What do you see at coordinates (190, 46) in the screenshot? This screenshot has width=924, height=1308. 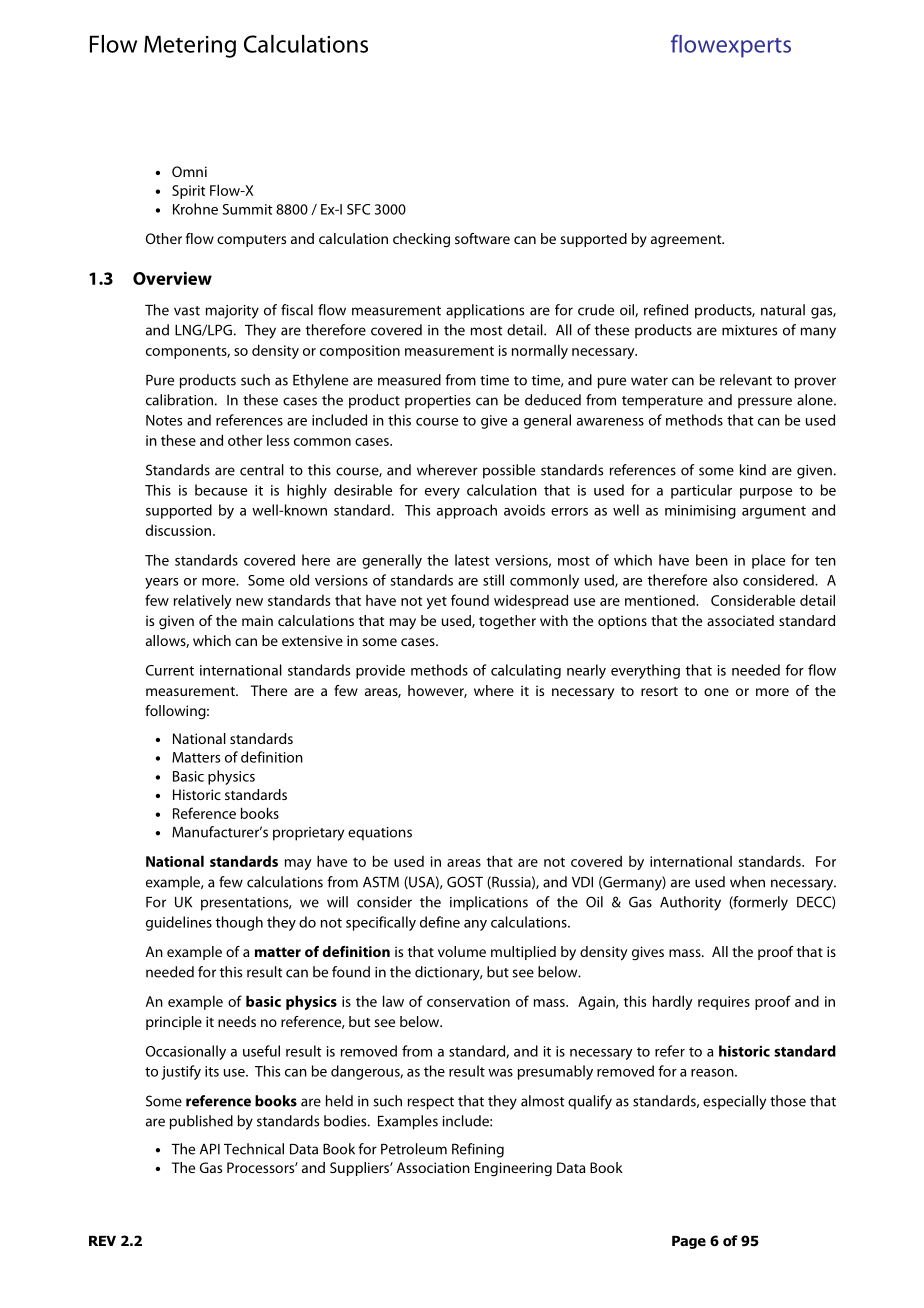 I see `Metering` at bounding box center [190, 46].
